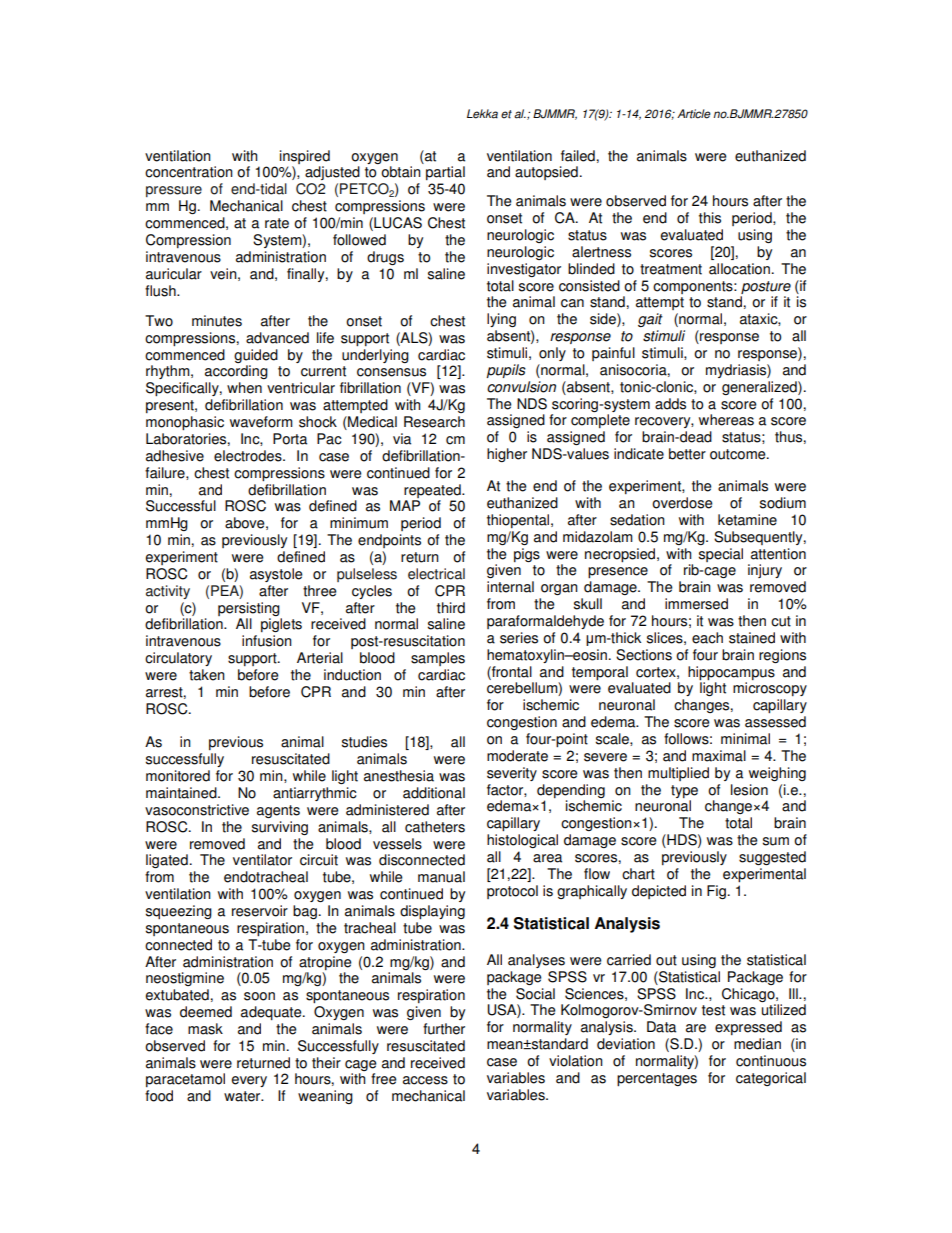  What do you see at coordinates (236, 372) in the screenshot?
I see `according` at bounding box center [236, 372].
